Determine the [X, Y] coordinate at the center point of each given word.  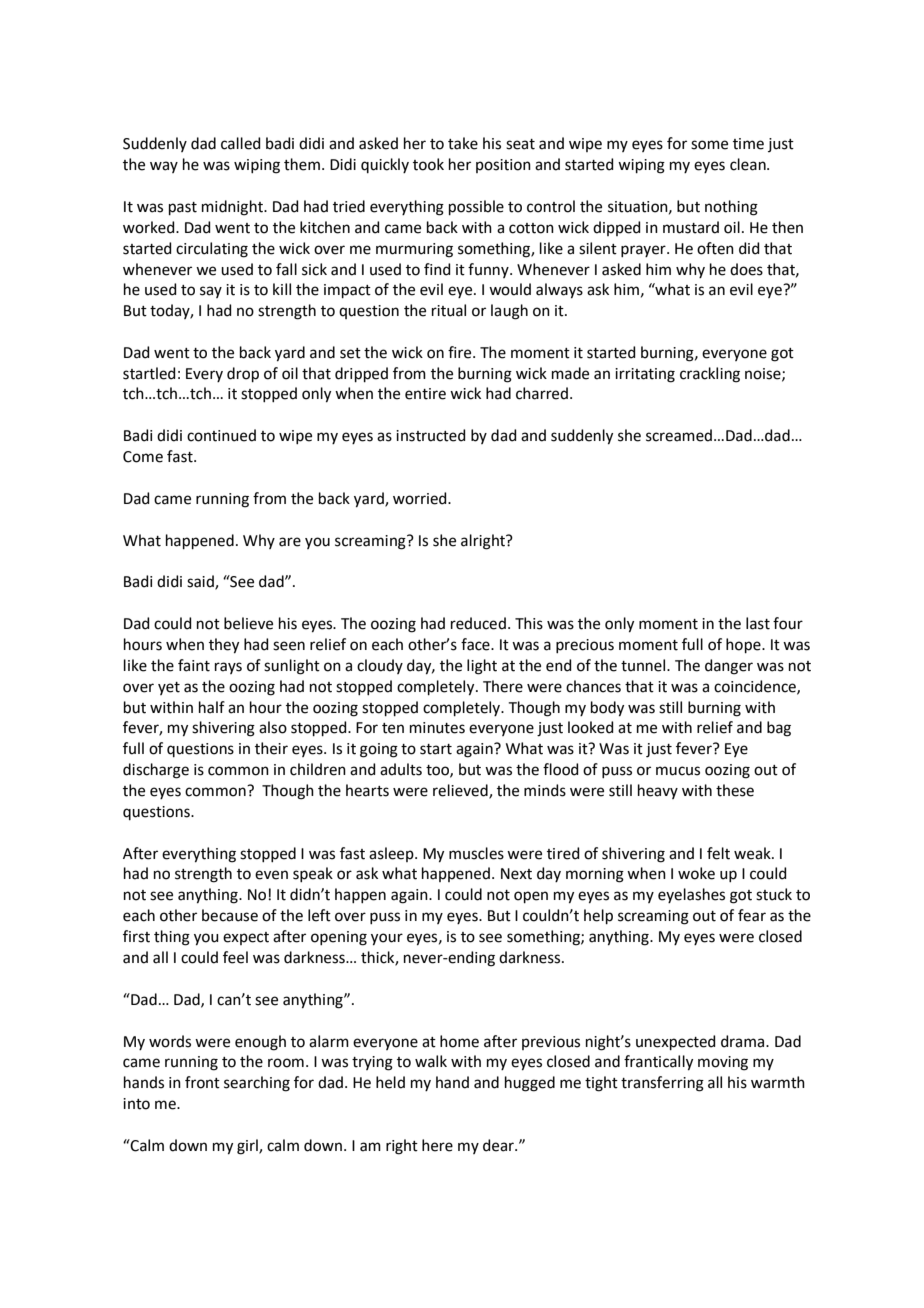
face [476, 644]
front [202, 1082]
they [224, 646]
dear [499, 1145]
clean [749, 164]
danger [729, 667]
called [241, 143]
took [428, 164]
